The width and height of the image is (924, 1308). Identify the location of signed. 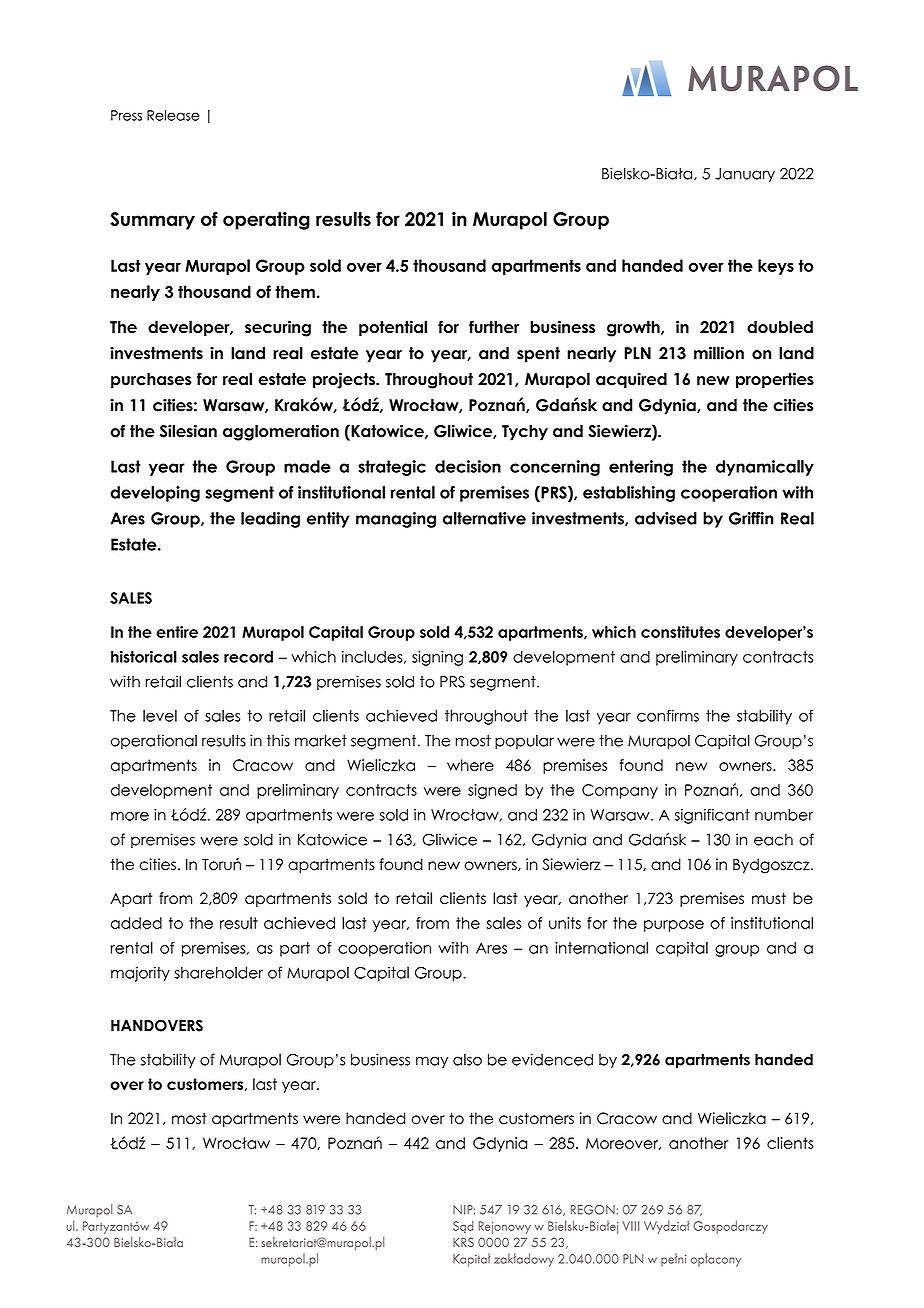
(492, 791).
